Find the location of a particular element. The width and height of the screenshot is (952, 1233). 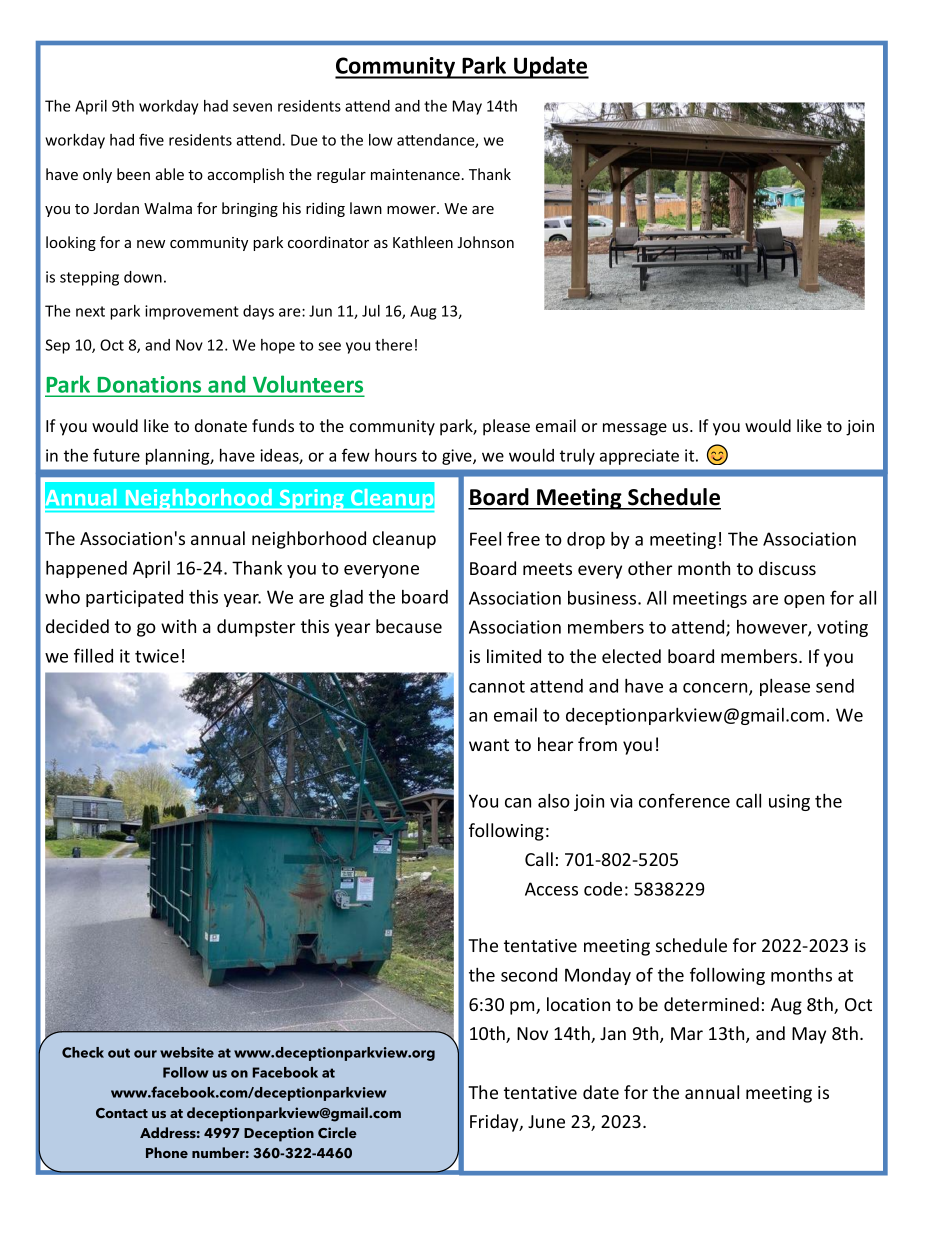

maintenance is located at coordinates (415, 174).
